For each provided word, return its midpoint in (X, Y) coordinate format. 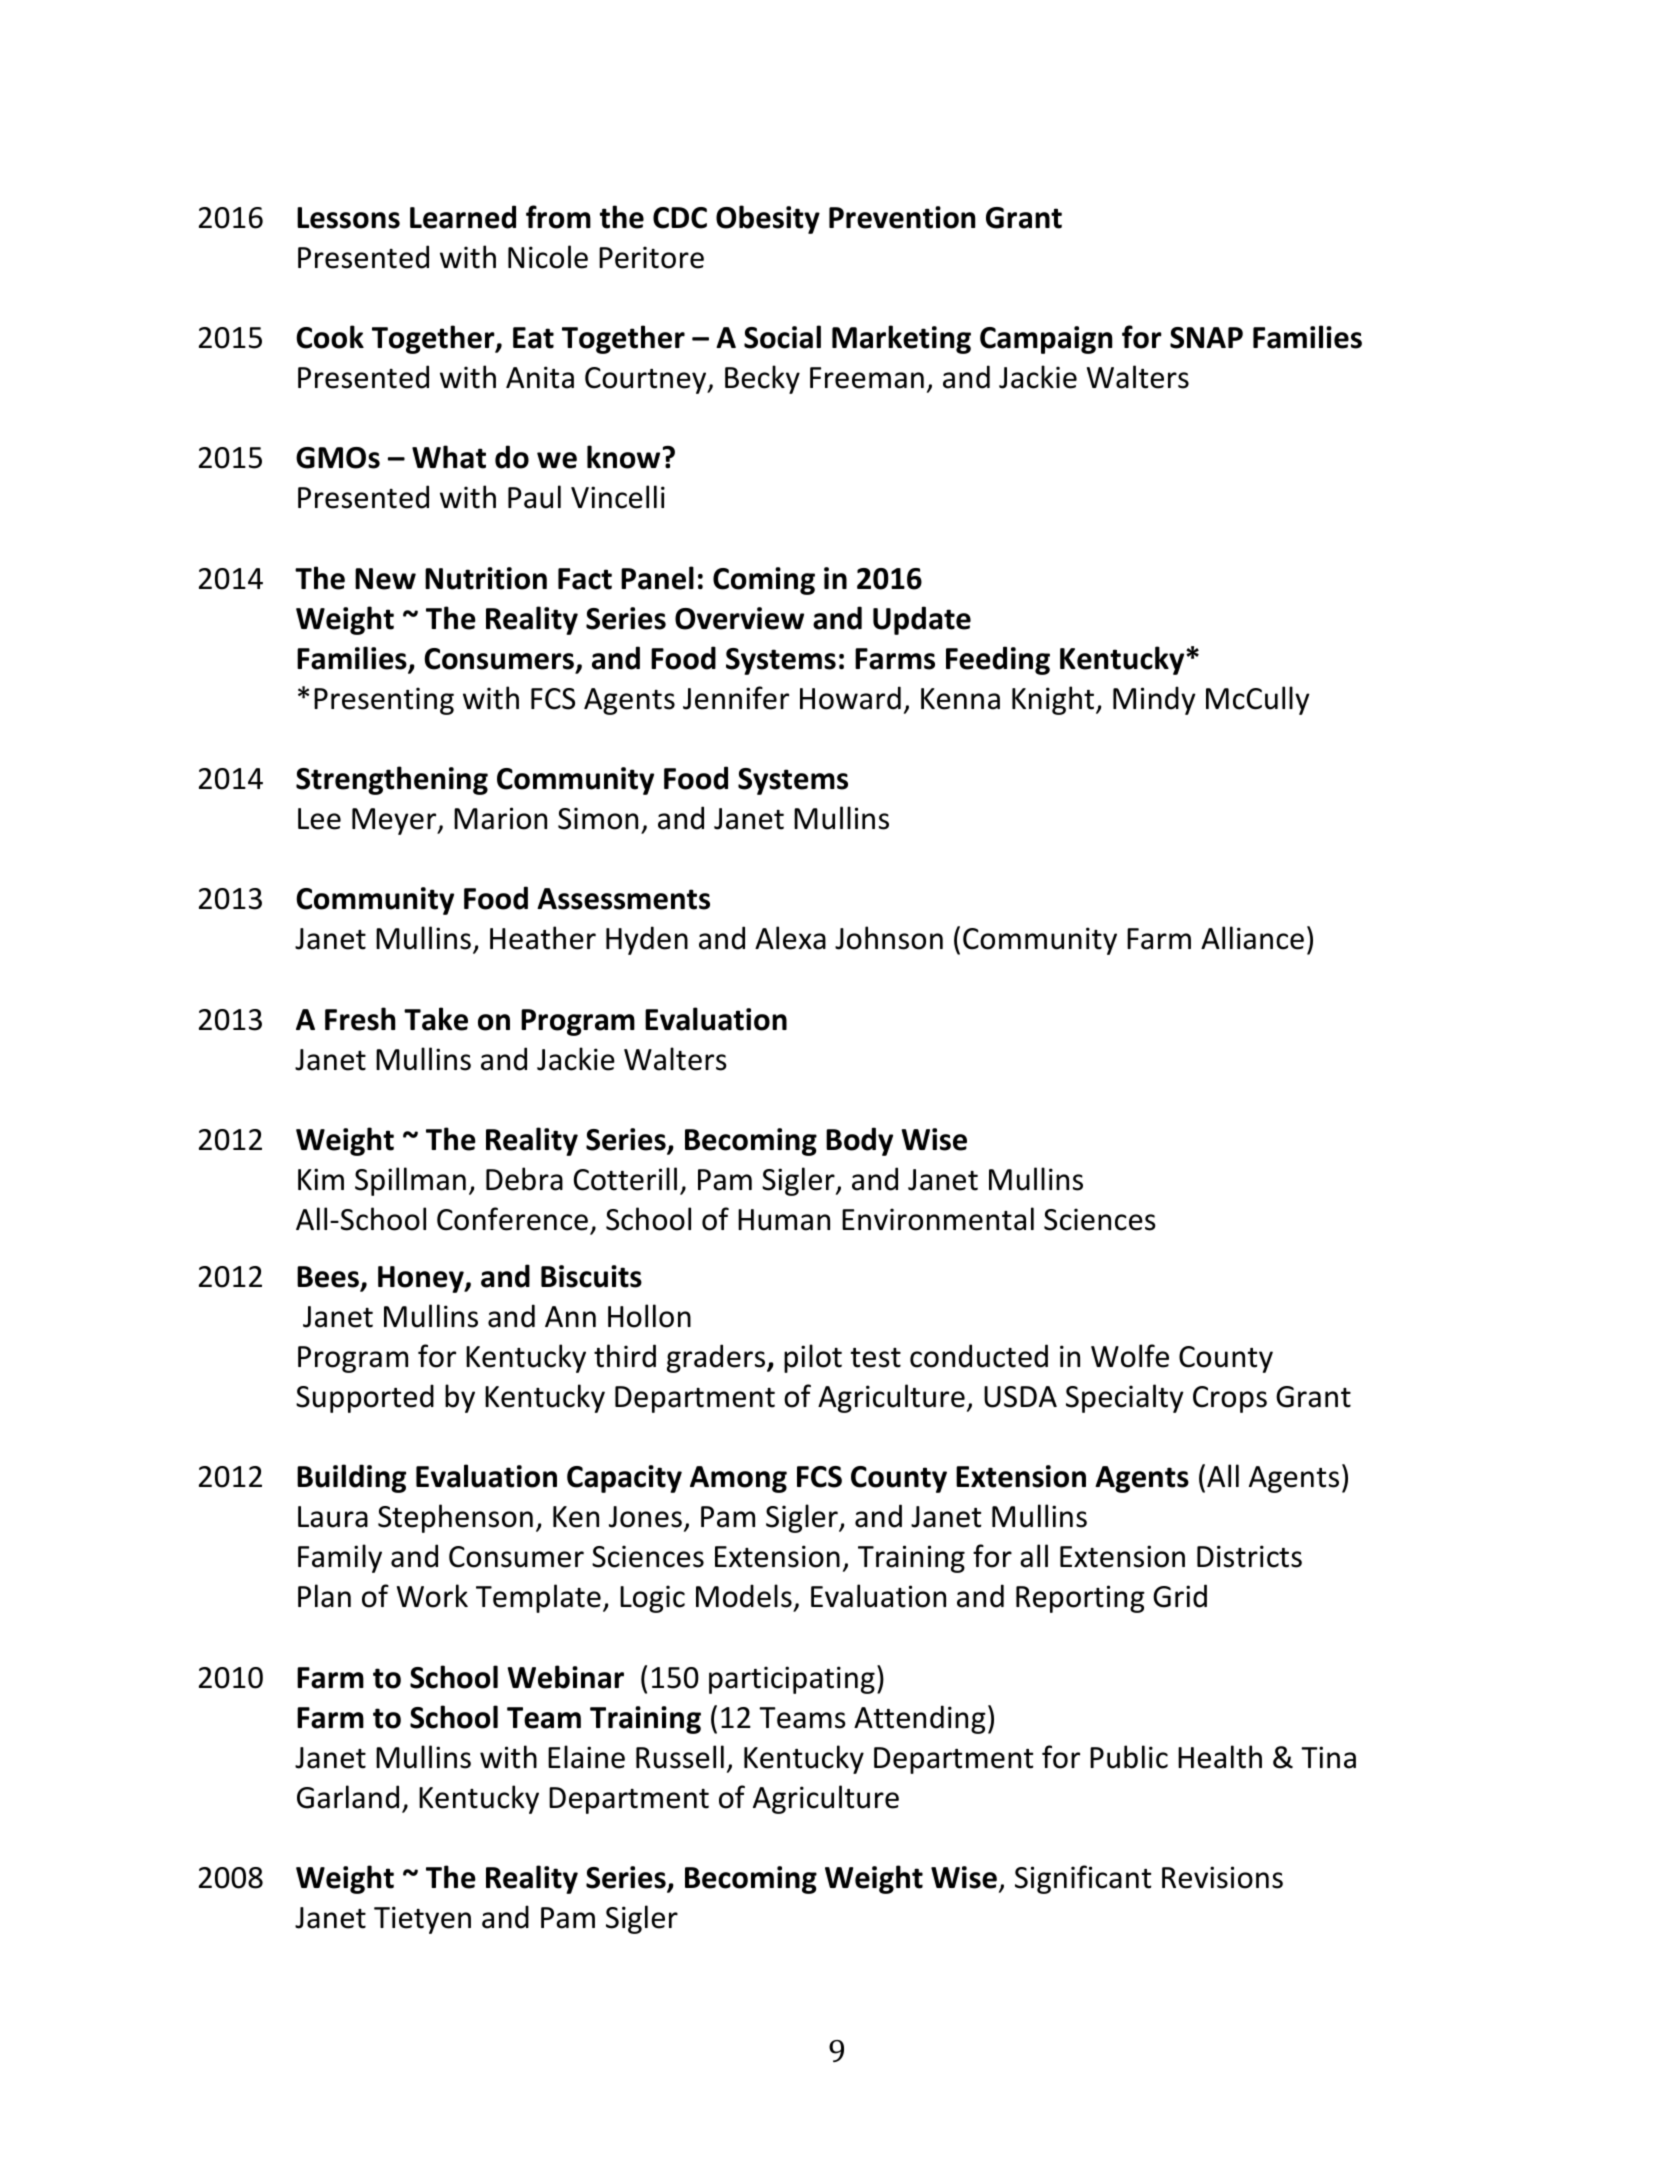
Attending (920, 1719)
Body (859, 1141)
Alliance (1252, 938)
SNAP (1206, 338)
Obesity (768, 219)
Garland (348, 1797)
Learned (463, 217)
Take (436, 1019)
